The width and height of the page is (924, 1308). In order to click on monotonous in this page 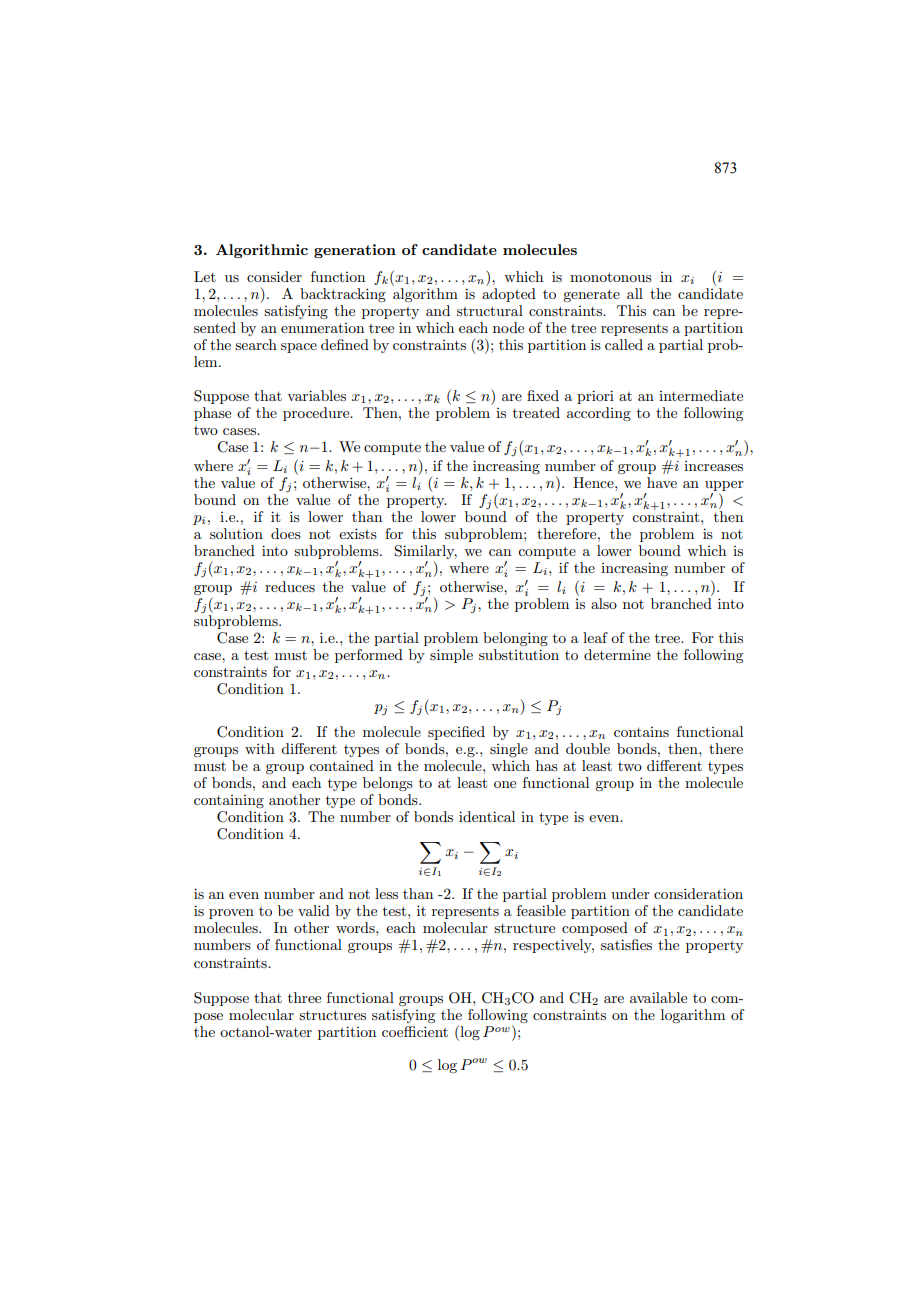, I will do `click(611, 277)`.
